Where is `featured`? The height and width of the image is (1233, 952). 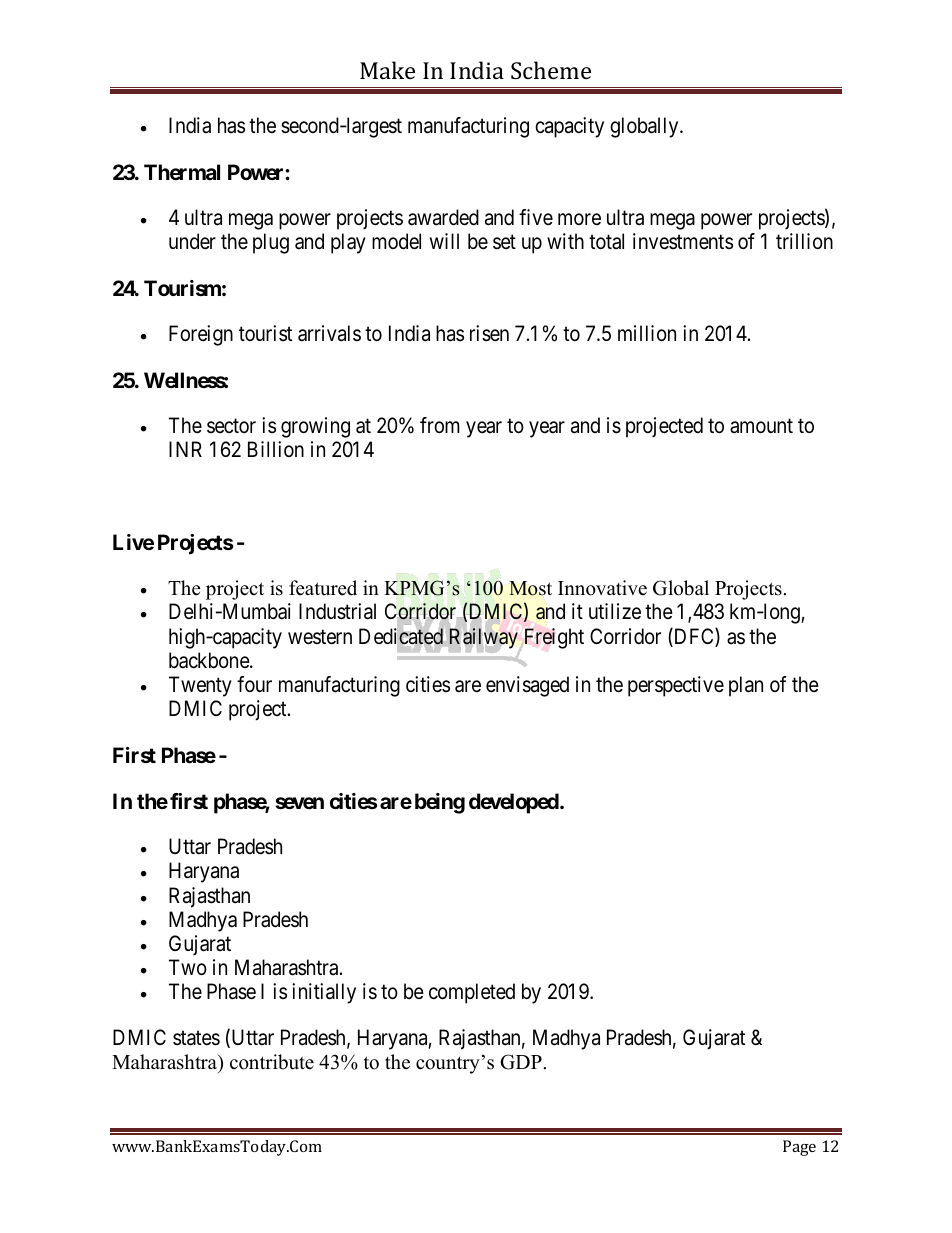
featured is located at coordinates (323, 588).
